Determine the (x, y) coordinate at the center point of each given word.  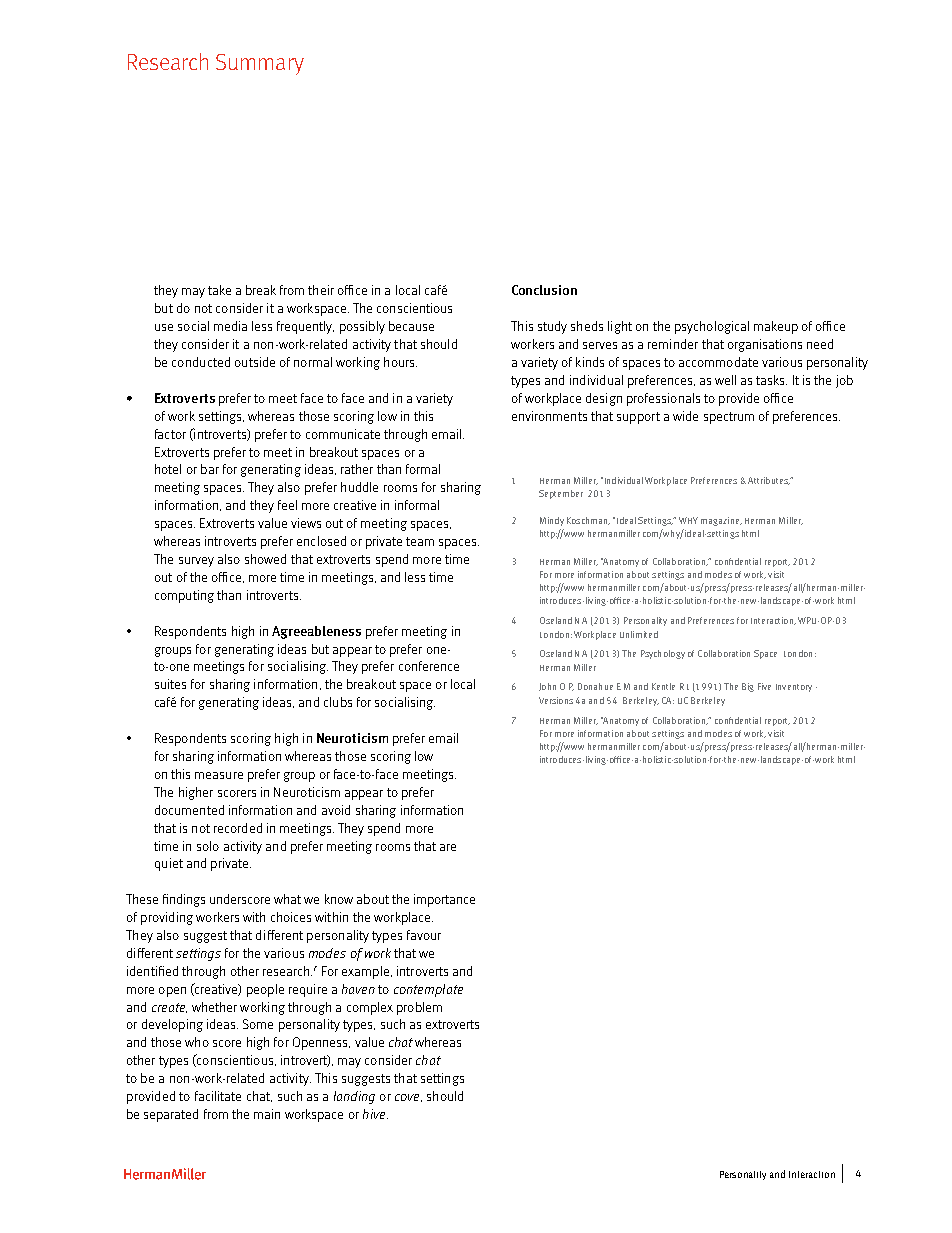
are (448, 847)
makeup (776, 327)
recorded (238, 828)
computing (184, 596)
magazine (721, 521)
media (230, 326)
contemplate (428, 990)
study (552, 327)
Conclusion (544, 290)
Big (748, 687)
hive (375, 1114)
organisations (765, 345)
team (420, 541)
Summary (260, 64)
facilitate (218, 1096)
